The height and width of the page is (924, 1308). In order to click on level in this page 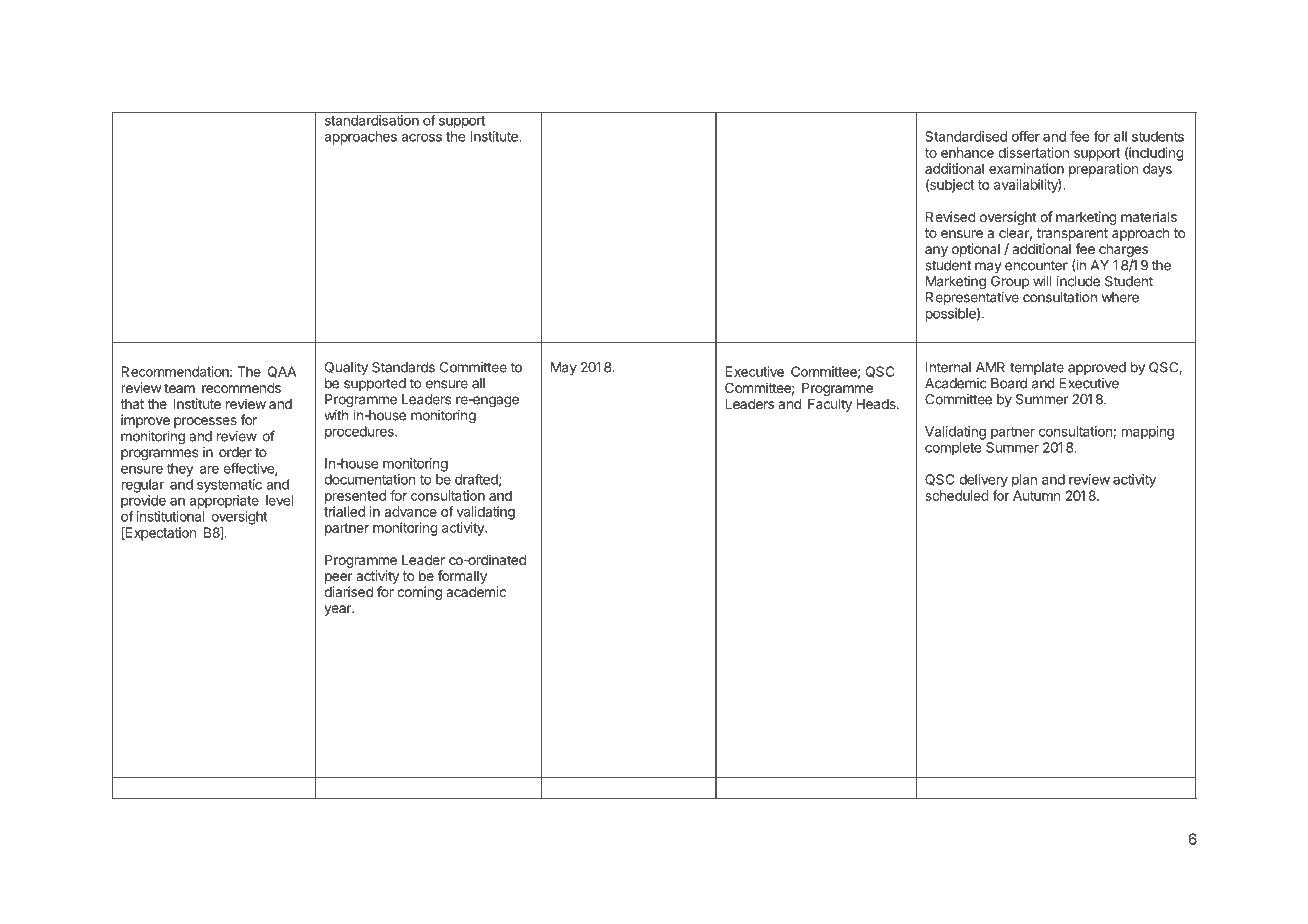, I will do `click(279, 500)`.
